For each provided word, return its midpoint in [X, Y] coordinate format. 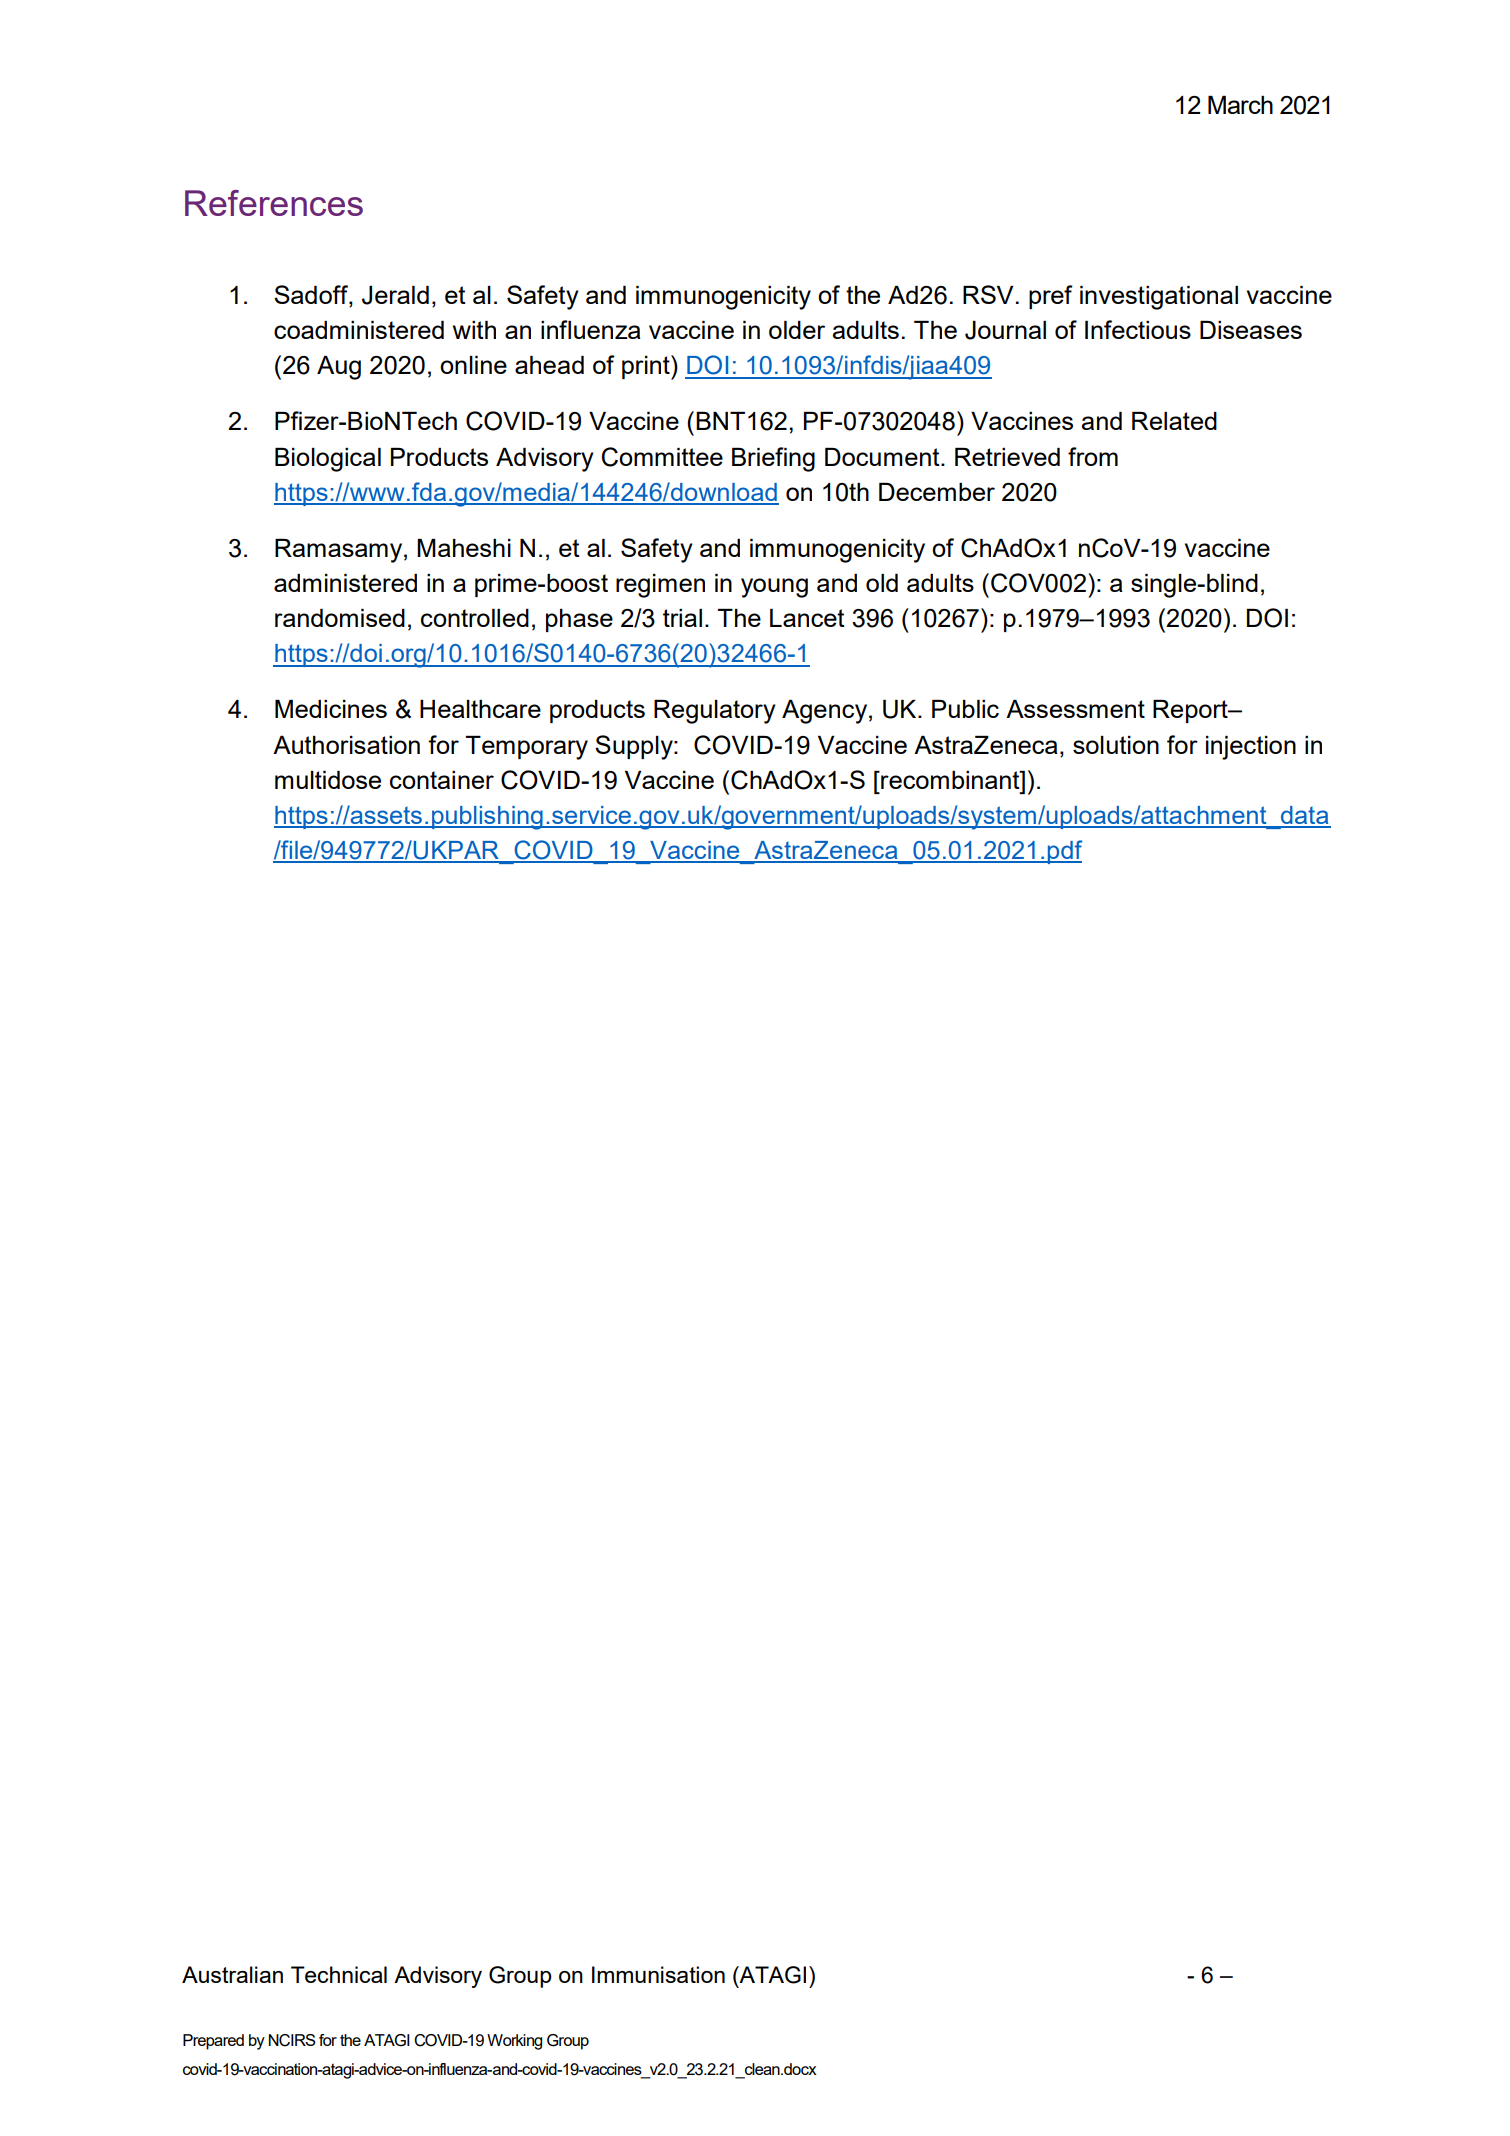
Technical [339, 1974]
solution [1116, 745]
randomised [340, 618]
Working [514, 2042]
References [274, 203]
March [1240, 105]
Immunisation [658, 1974]
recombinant [950, 780]
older [797, 330]
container [442, 780]
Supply [635, 747]
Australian [232, 1974]
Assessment [1075, 709]
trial [682, 618]
